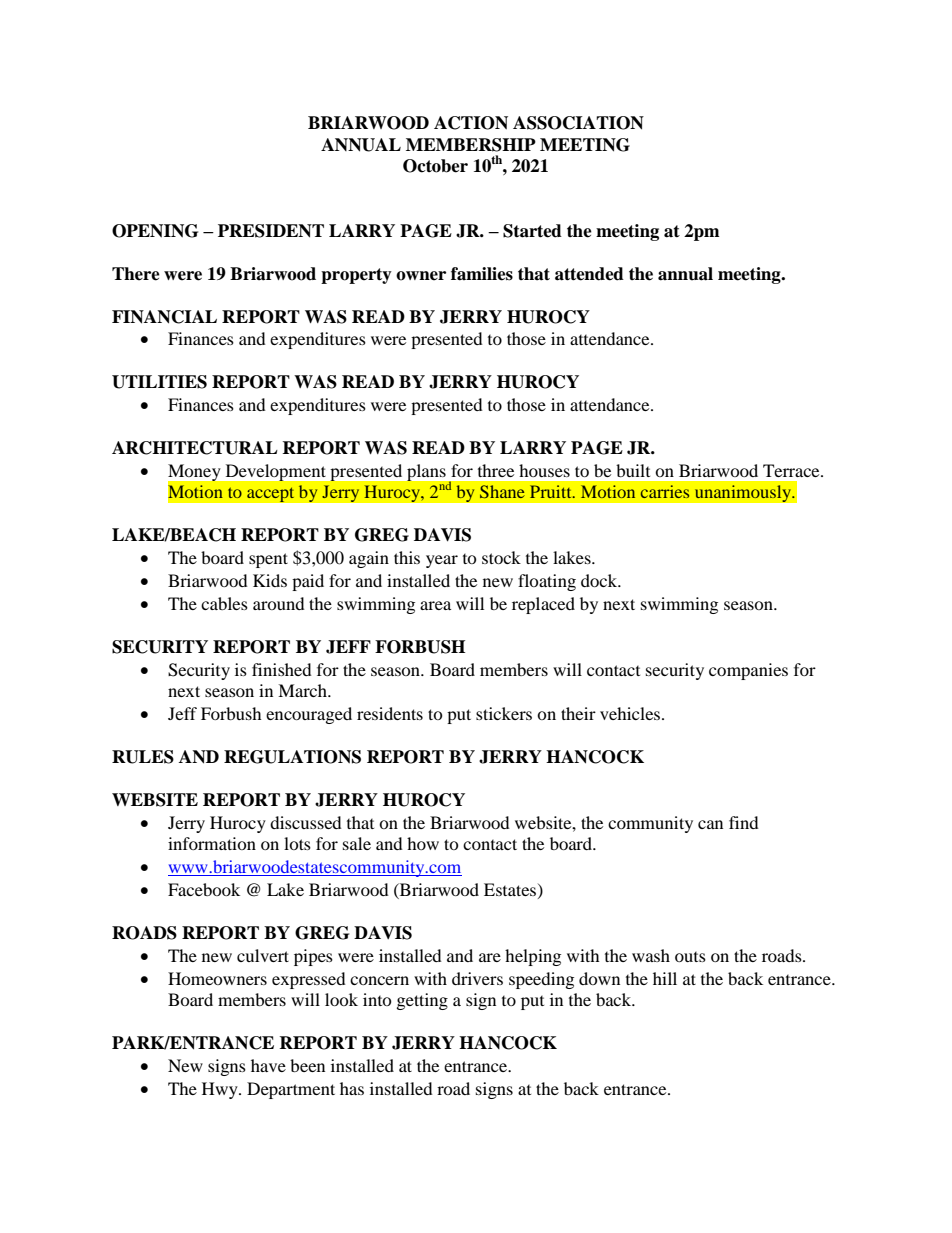 Image resolution: width=952 pixels, height=1233 pixels. What do you see at coordinates (282, 669) in the screenshot?
I see `finished` at bounding box center [282, 669].
